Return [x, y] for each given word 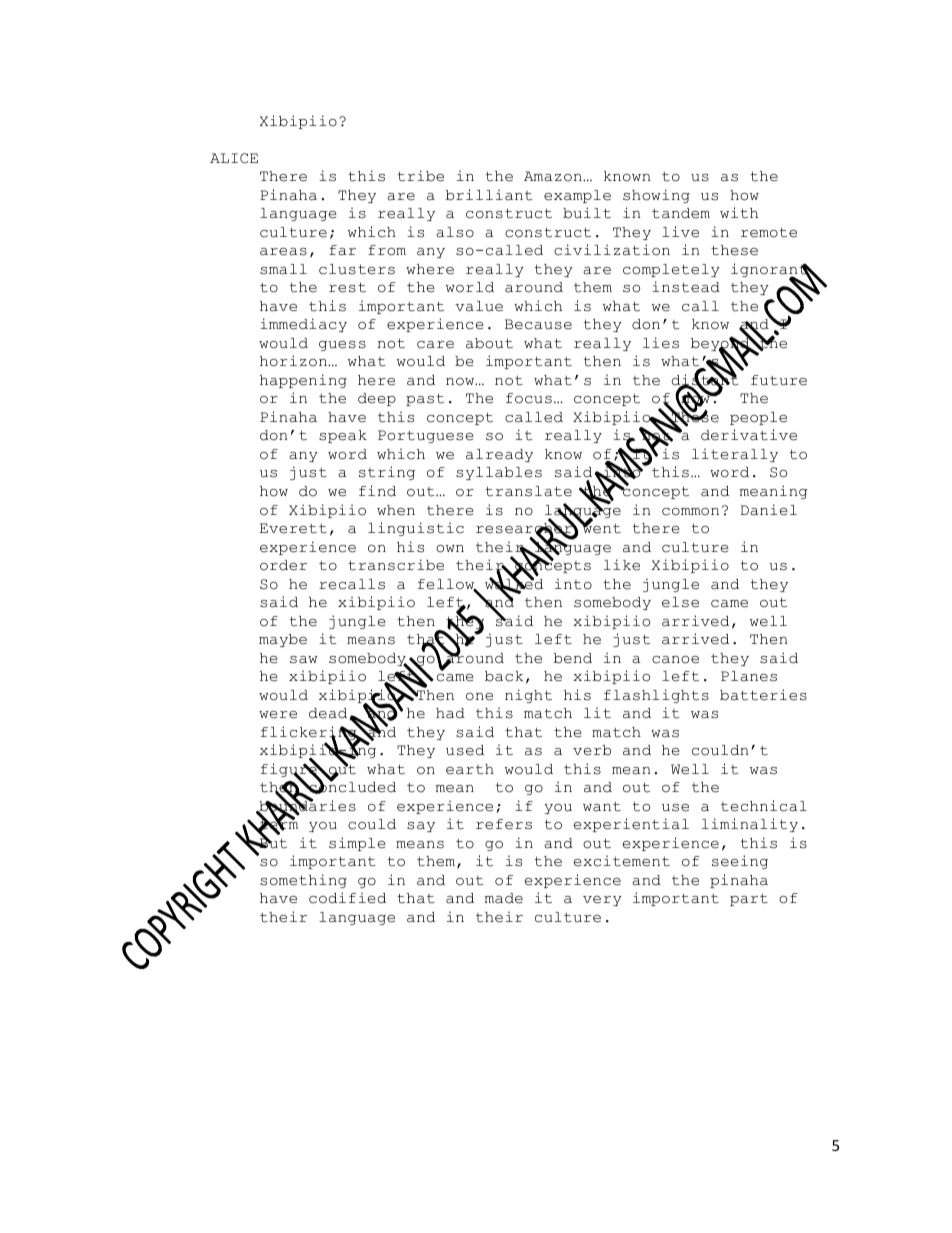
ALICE [234, 158]
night [528, 696]
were [278, 715]
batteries [763, 695]
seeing [740, 862]
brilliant [489, 195]
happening [303, 381]
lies [661, 343]
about [489, 343]
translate [529, 491]
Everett [293, 528]
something [303, 881]
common [690, 512]
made [504, 898]
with [739, 213]
